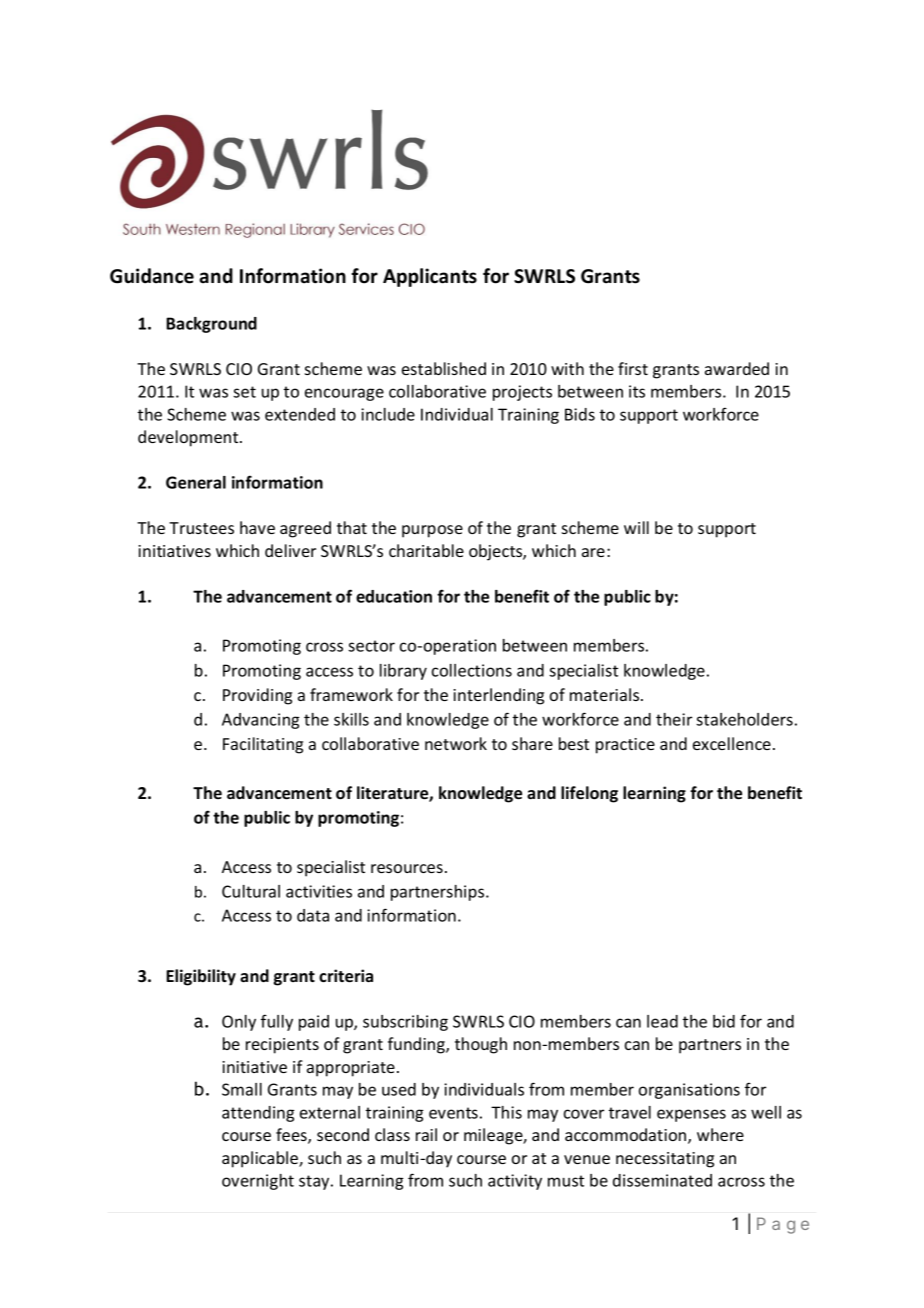 The image size is (924, 1308). What do you see at coordinates (430, 277) in the document?
I see `Applicants` at bounding box center [430, 277].
